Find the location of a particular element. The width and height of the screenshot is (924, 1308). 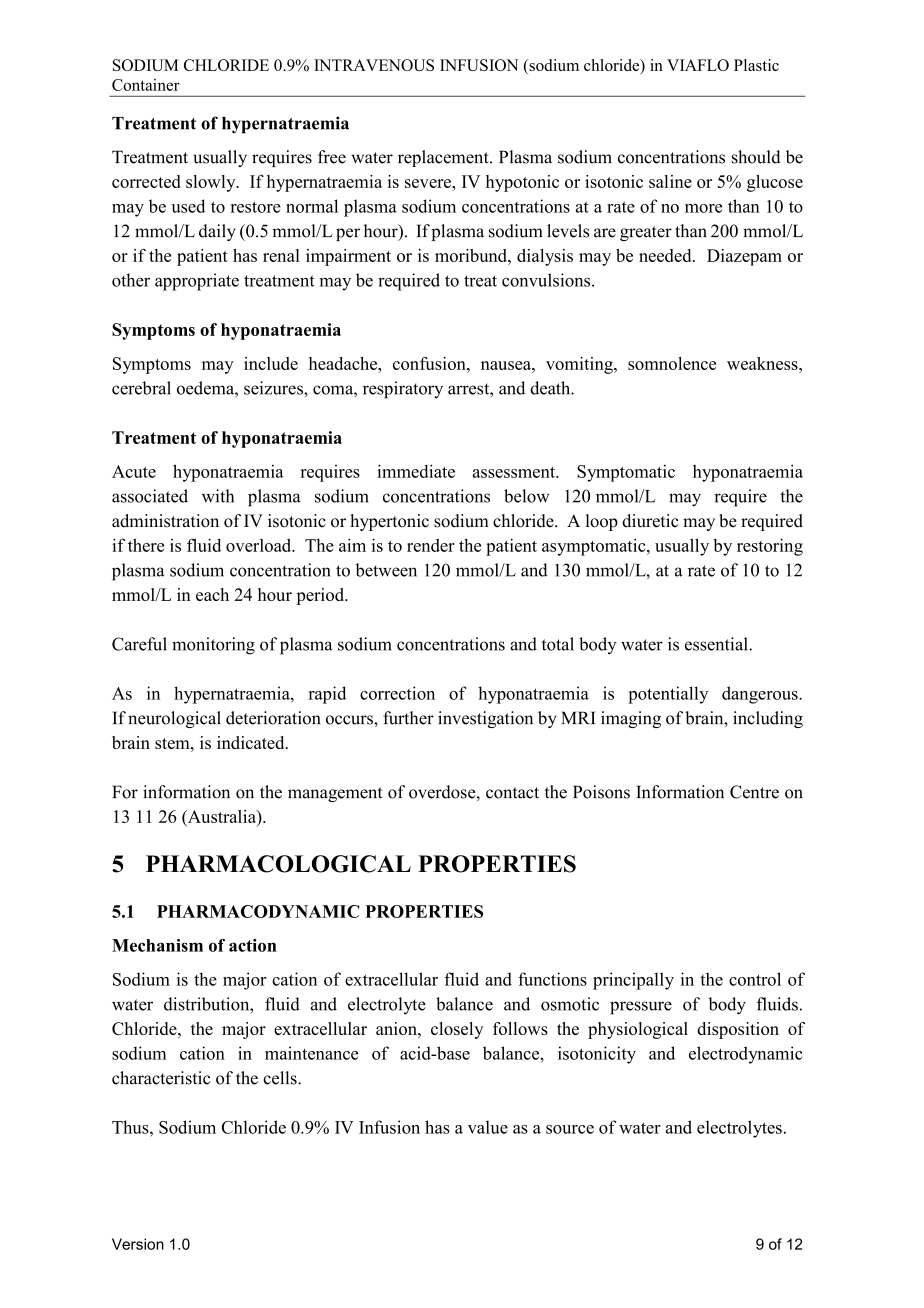

replacement is located at coordinates (444, 158).
